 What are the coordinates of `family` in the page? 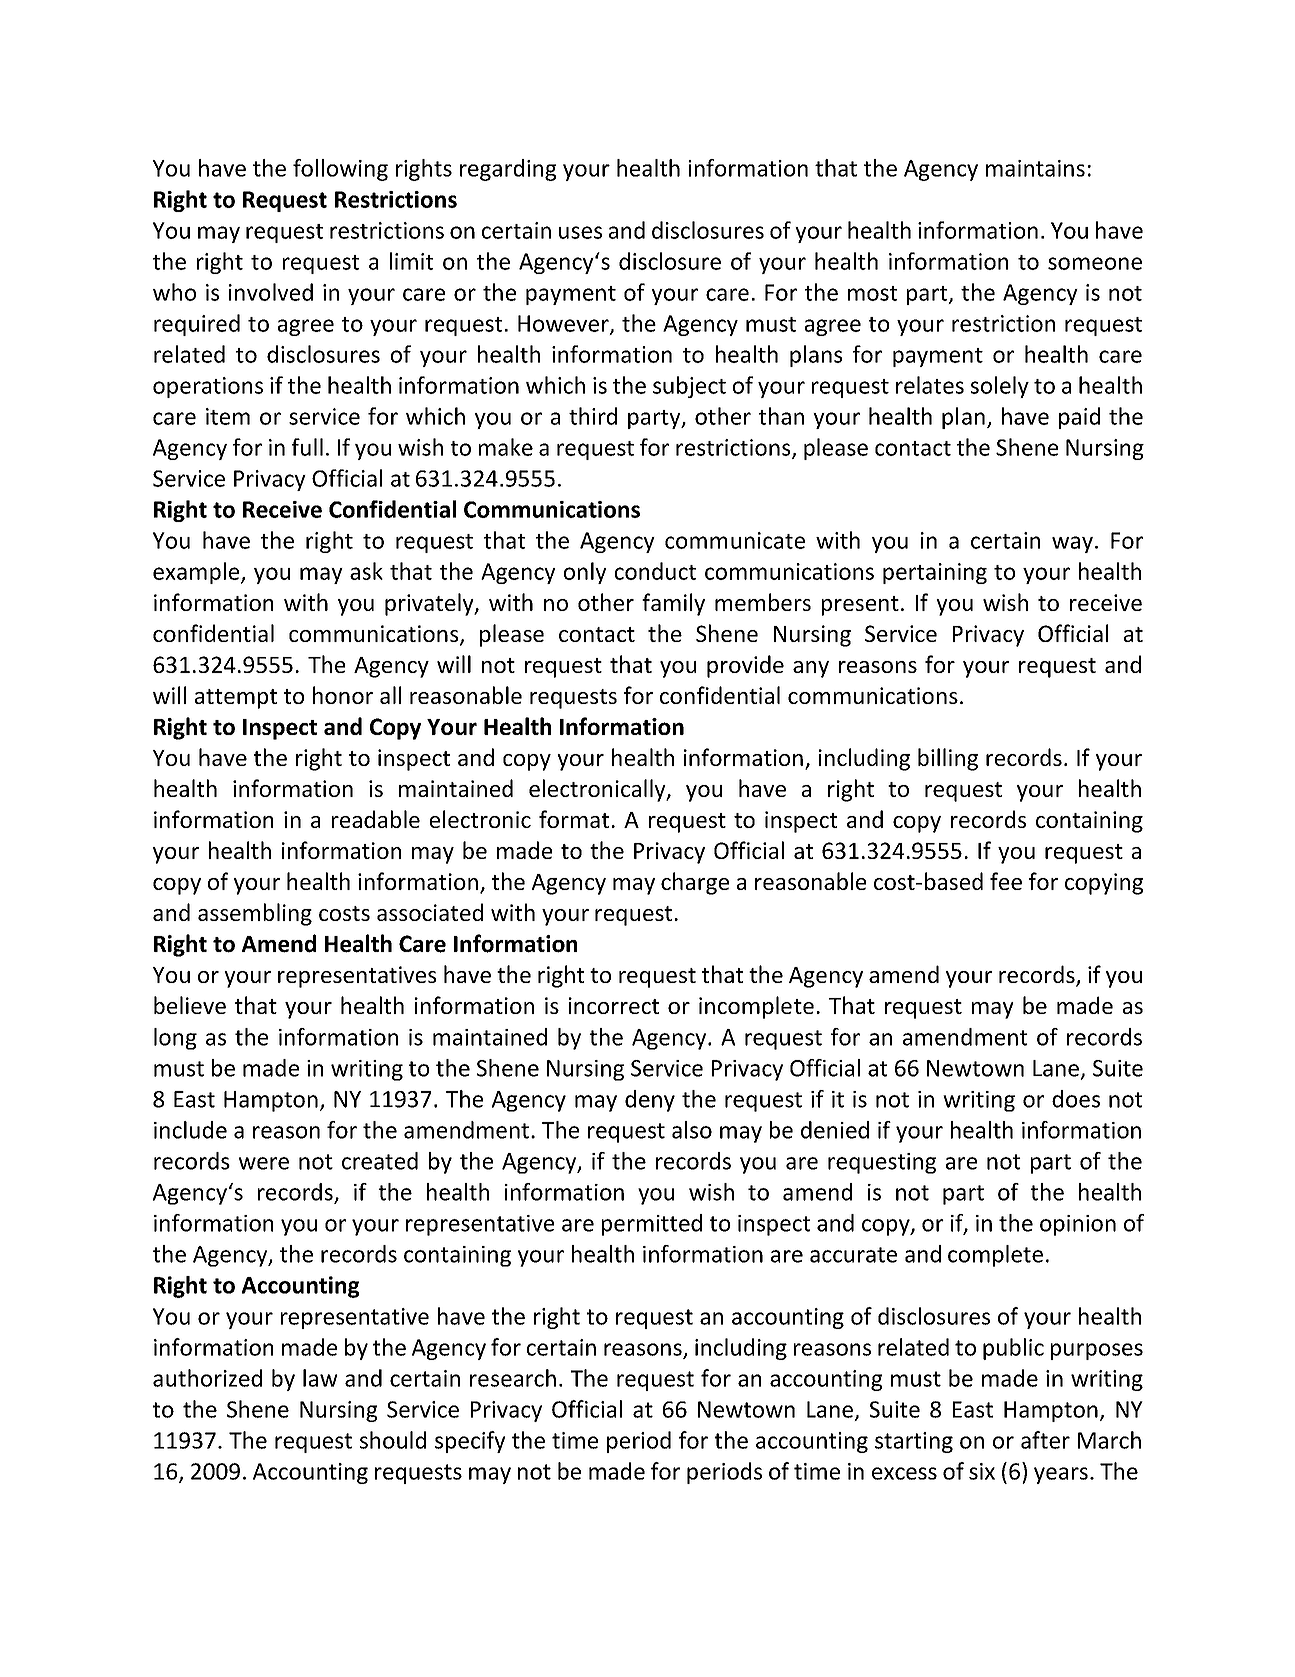 It's located at (673, 604).
